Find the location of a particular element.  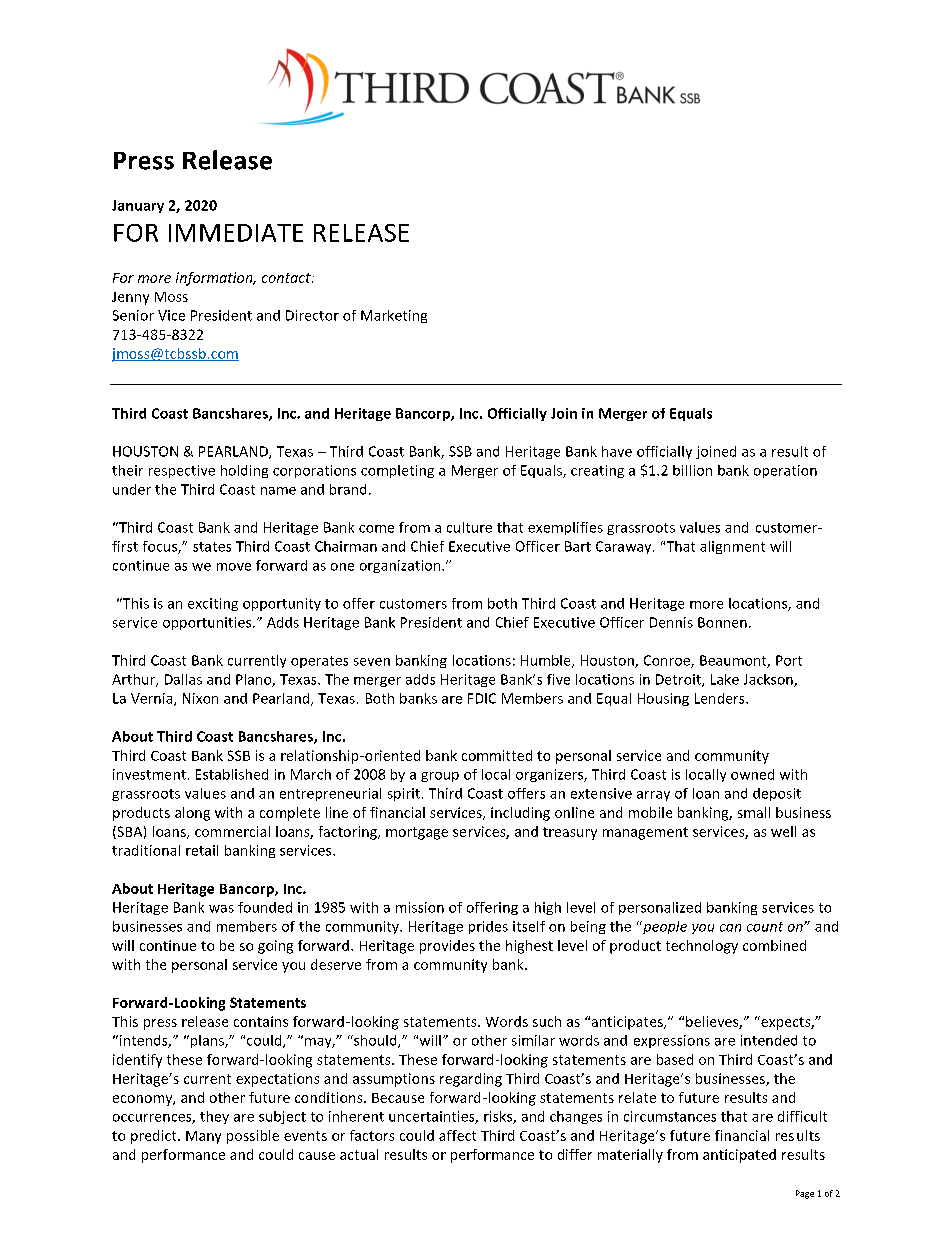

have is located at coordinates (617, 451).
